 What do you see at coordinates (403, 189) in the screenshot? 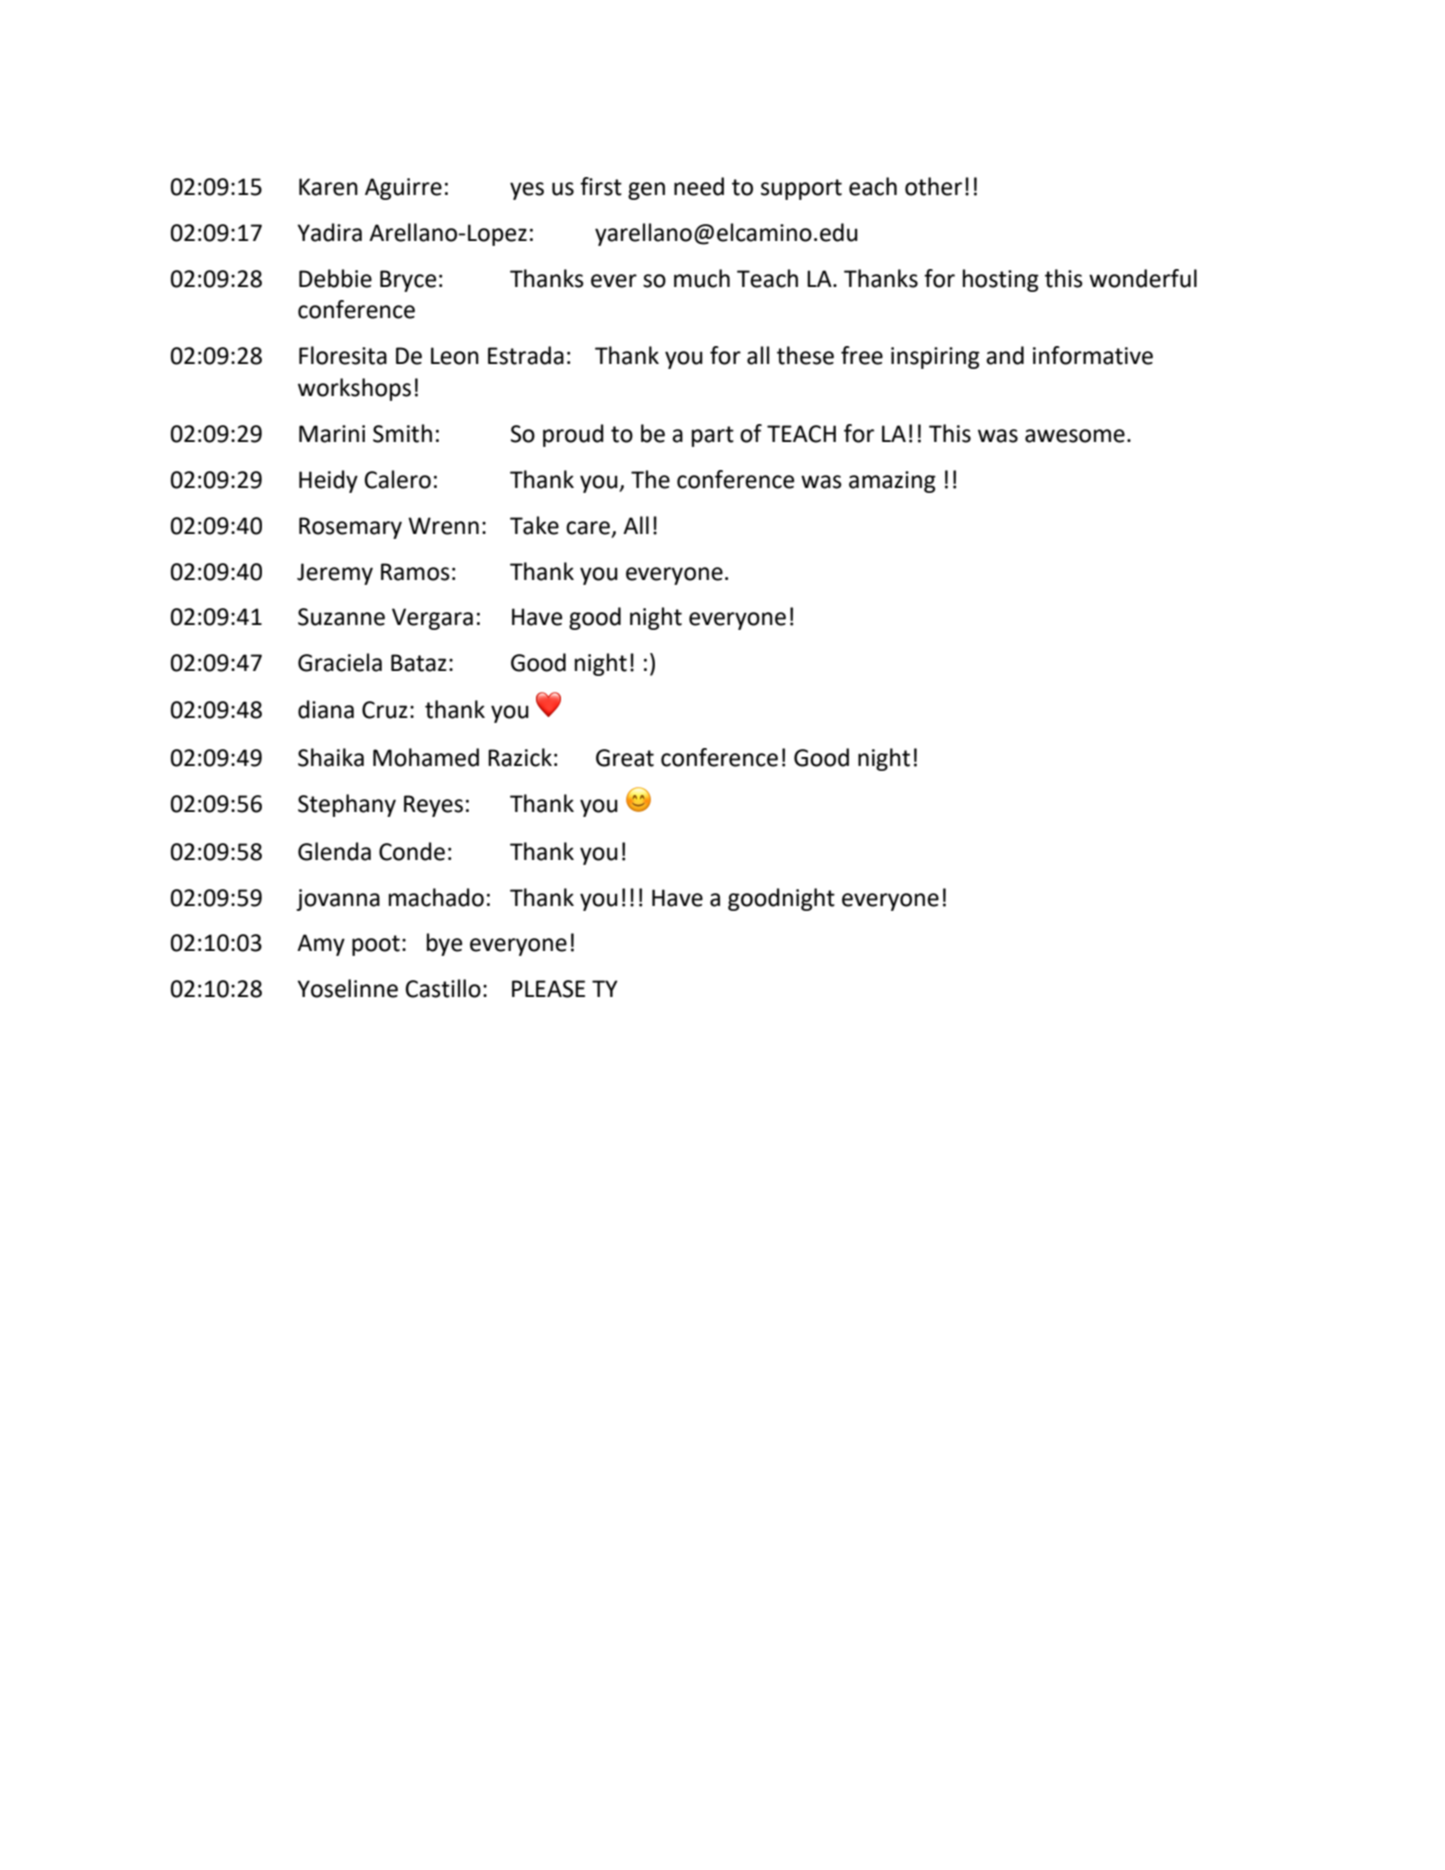
I see `Aguirre` at bounding box center [403, 189].
